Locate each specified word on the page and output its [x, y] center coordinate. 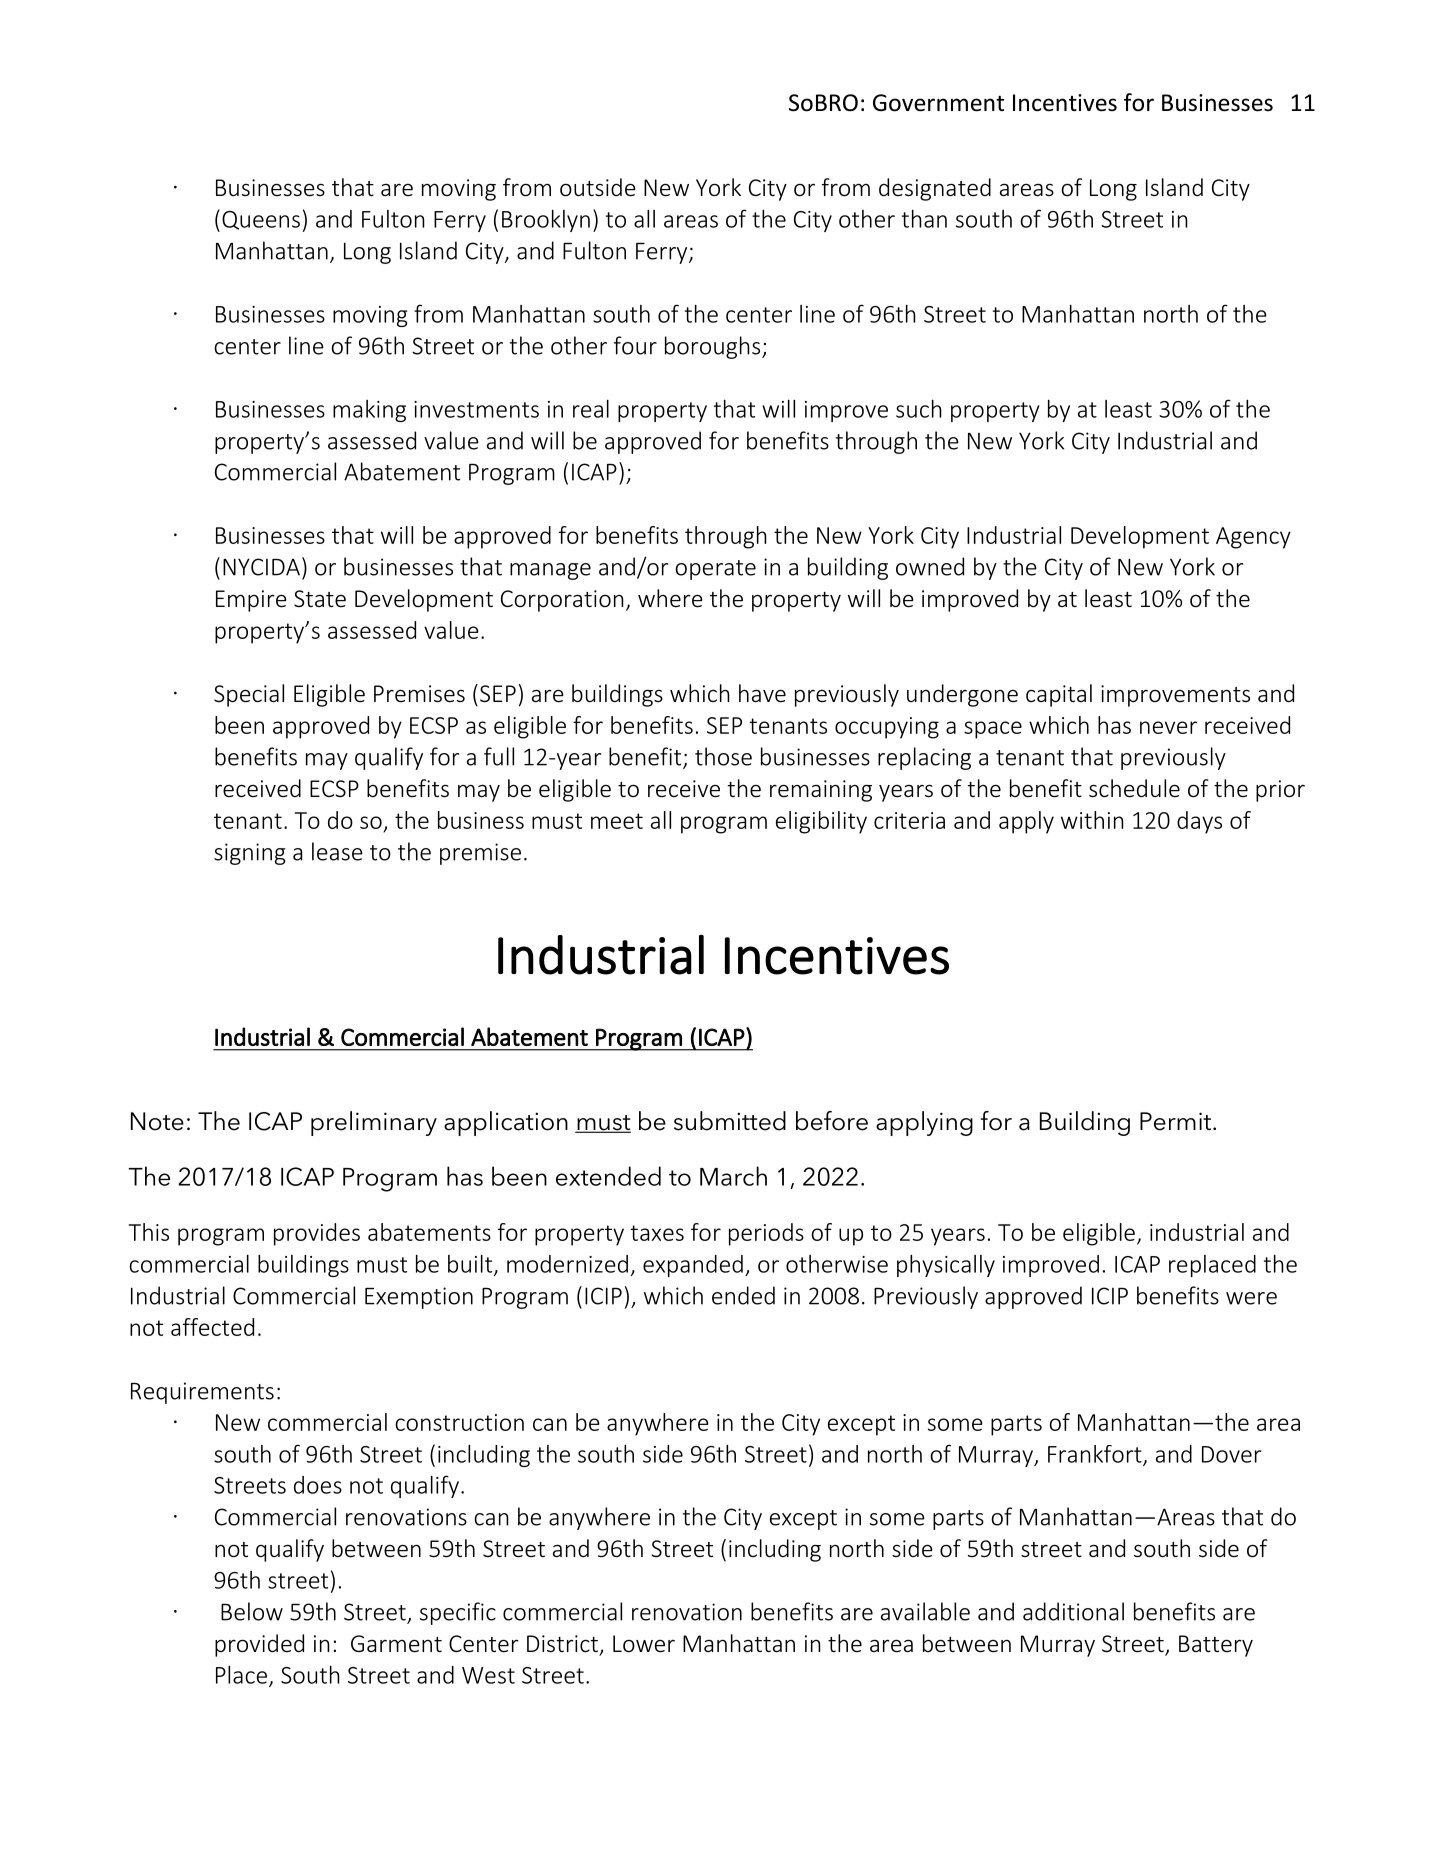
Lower [644, 1644]
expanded [693, 1266]
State [320, 598]
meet [617, 821]
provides [317, 1234]
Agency [1253, 538]
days [1199, 822]
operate [715, 570]
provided [259, 1645]
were [1251, 1298]
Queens [261, 220]
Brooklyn [546, 221]
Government [938, 103]
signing [249, 854]
